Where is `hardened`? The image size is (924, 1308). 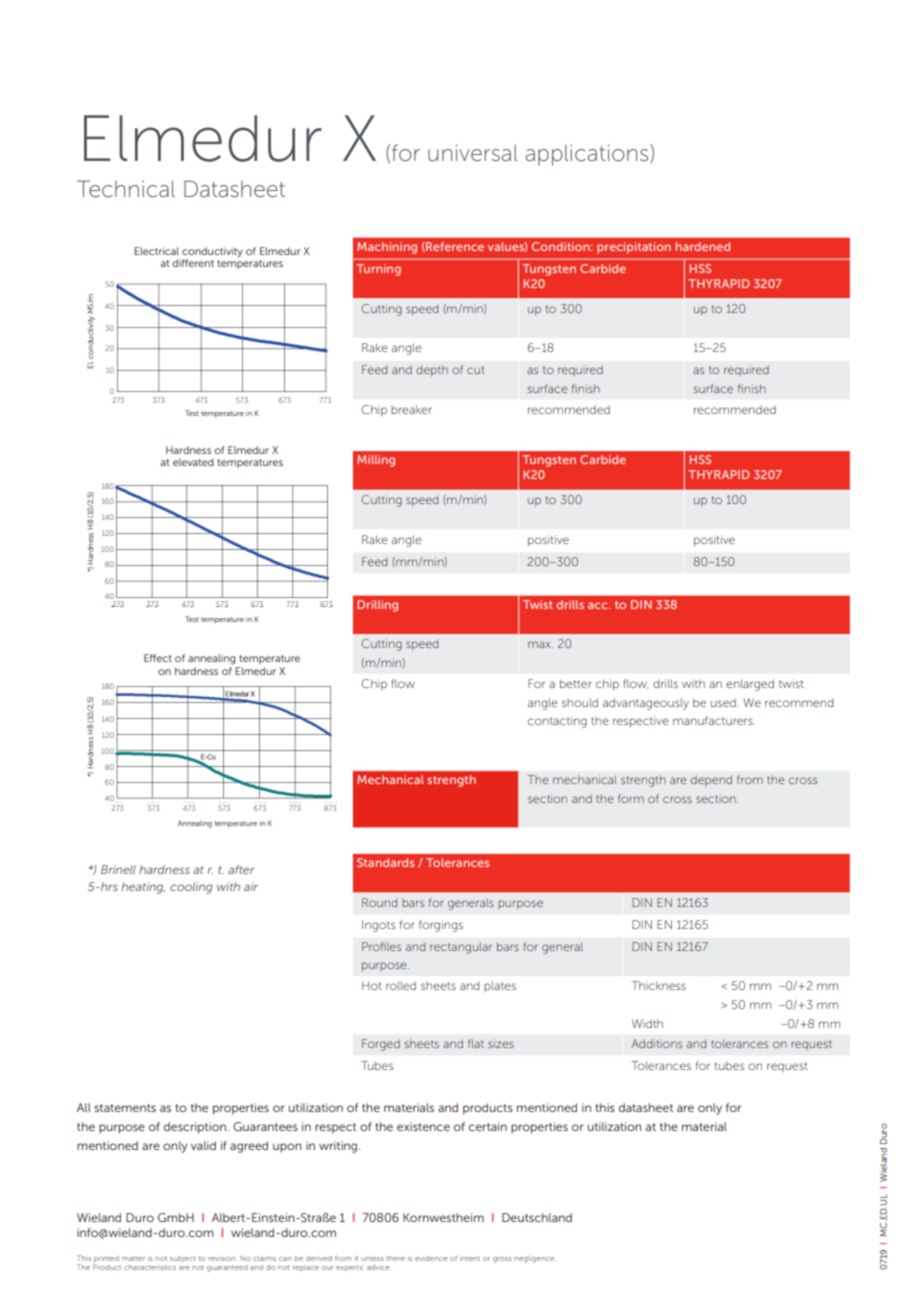
hardened is located at coordinates (703, 246).
